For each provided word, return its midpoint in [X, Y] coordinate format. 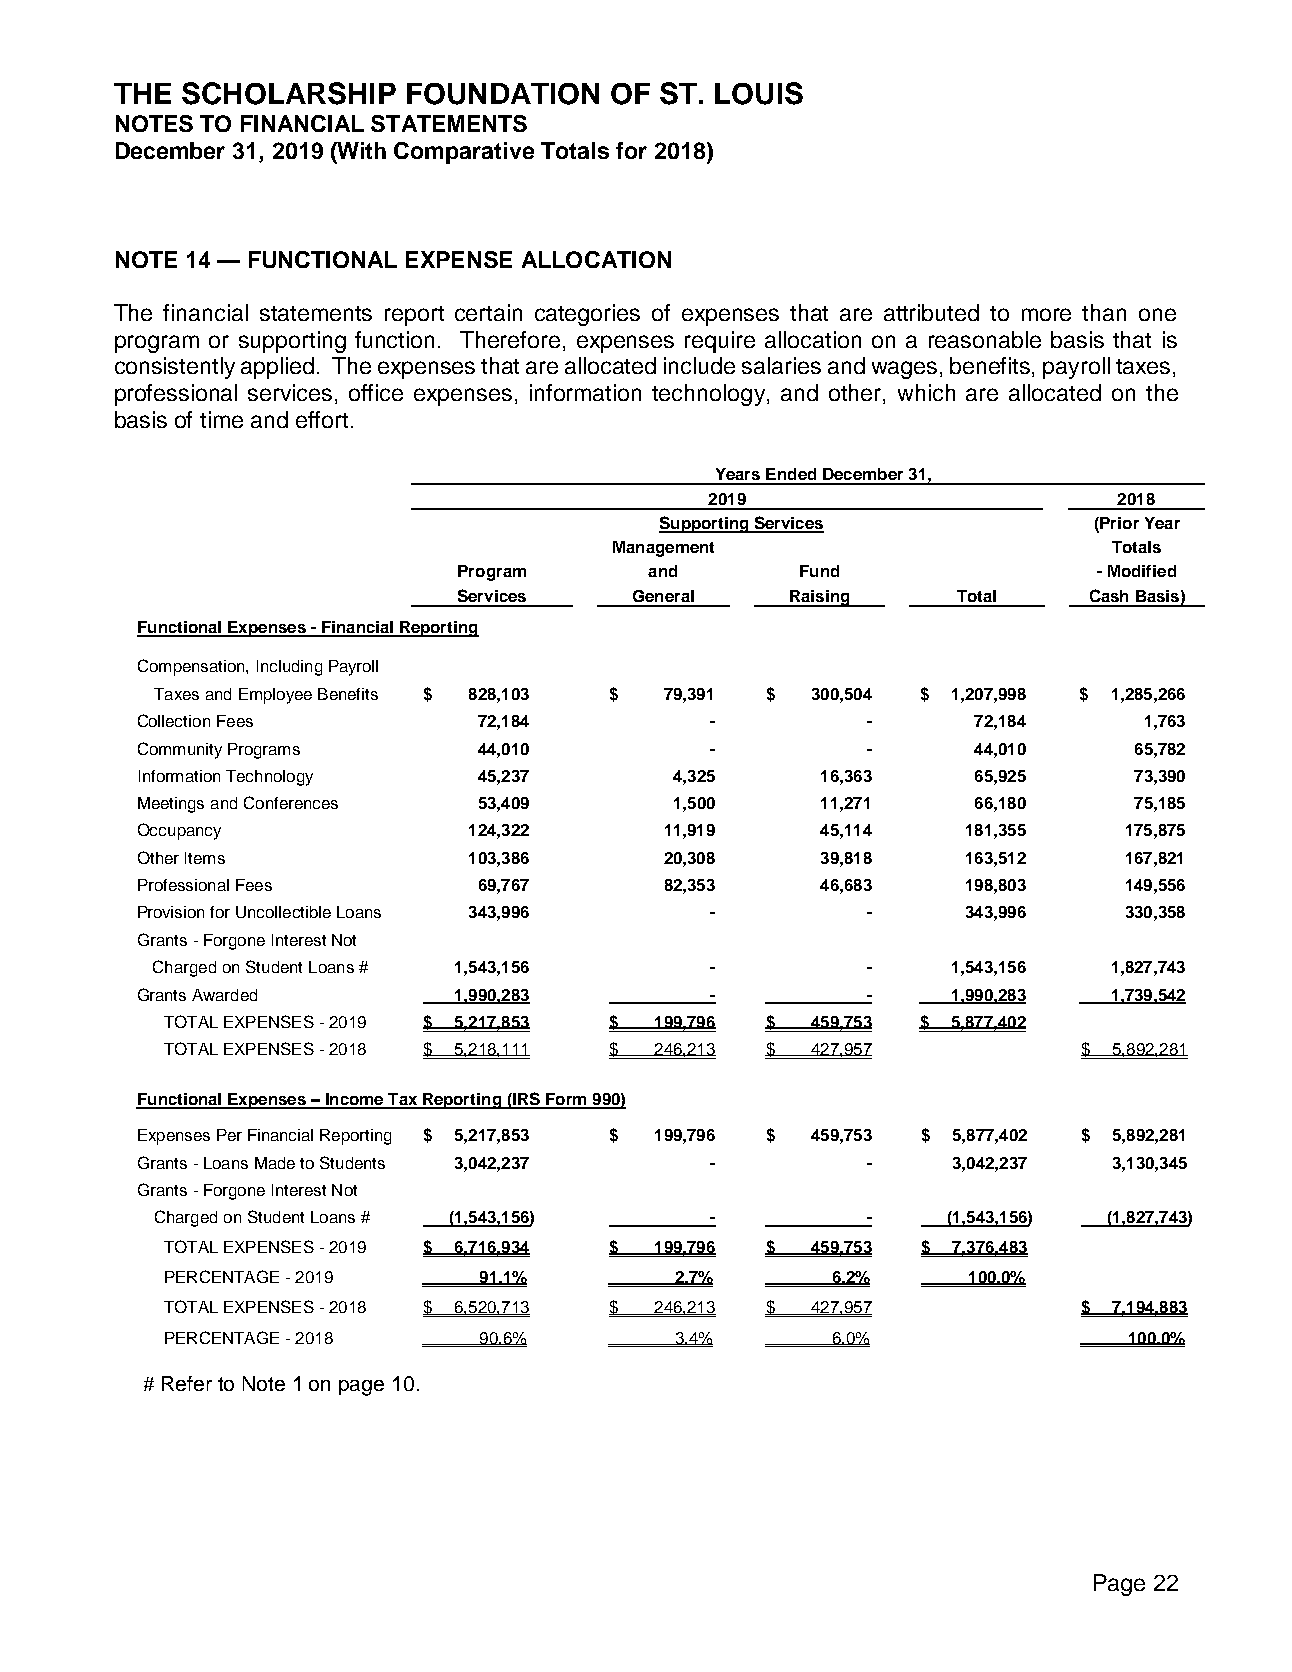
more [1046, 314]
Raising [820, 598]
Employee [275, 696]
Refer [187, 1383]
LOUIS [759, 93]
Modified [1142, 571]
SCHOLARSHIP [289, 93]
